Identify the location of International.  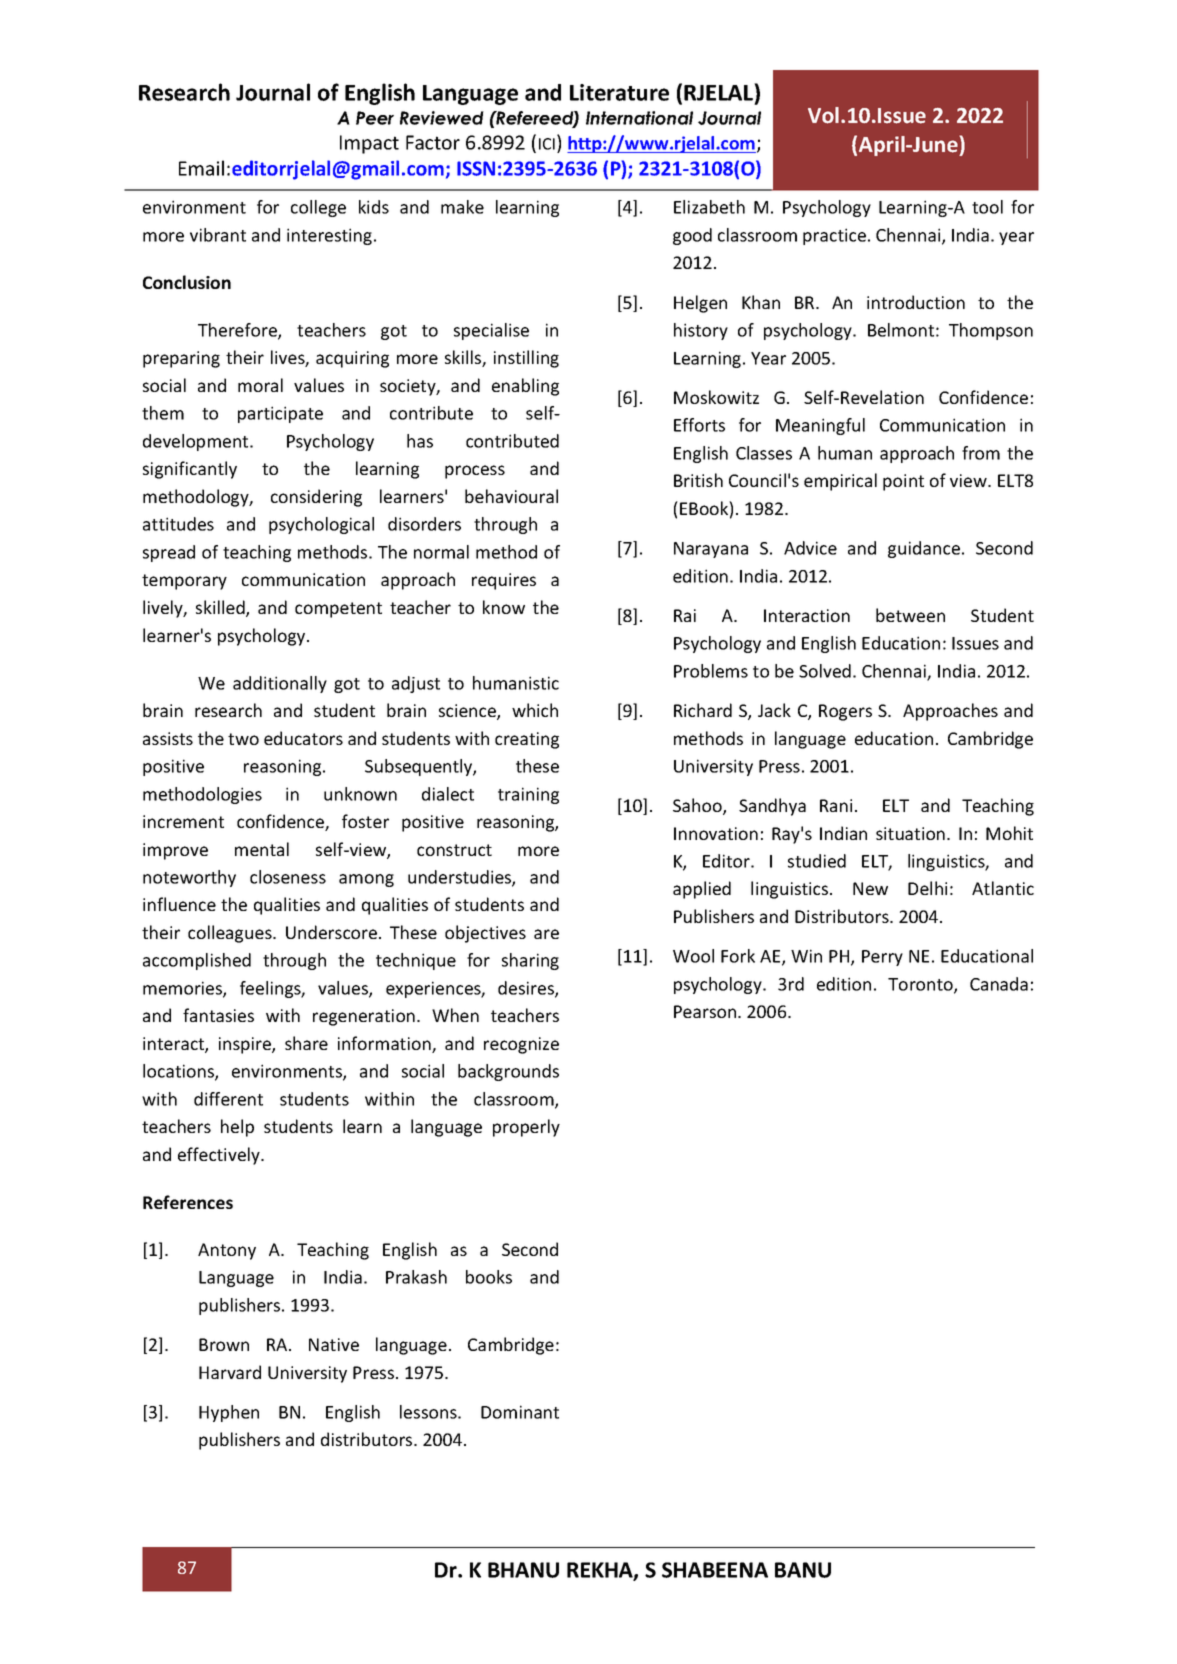
(639, 118).
